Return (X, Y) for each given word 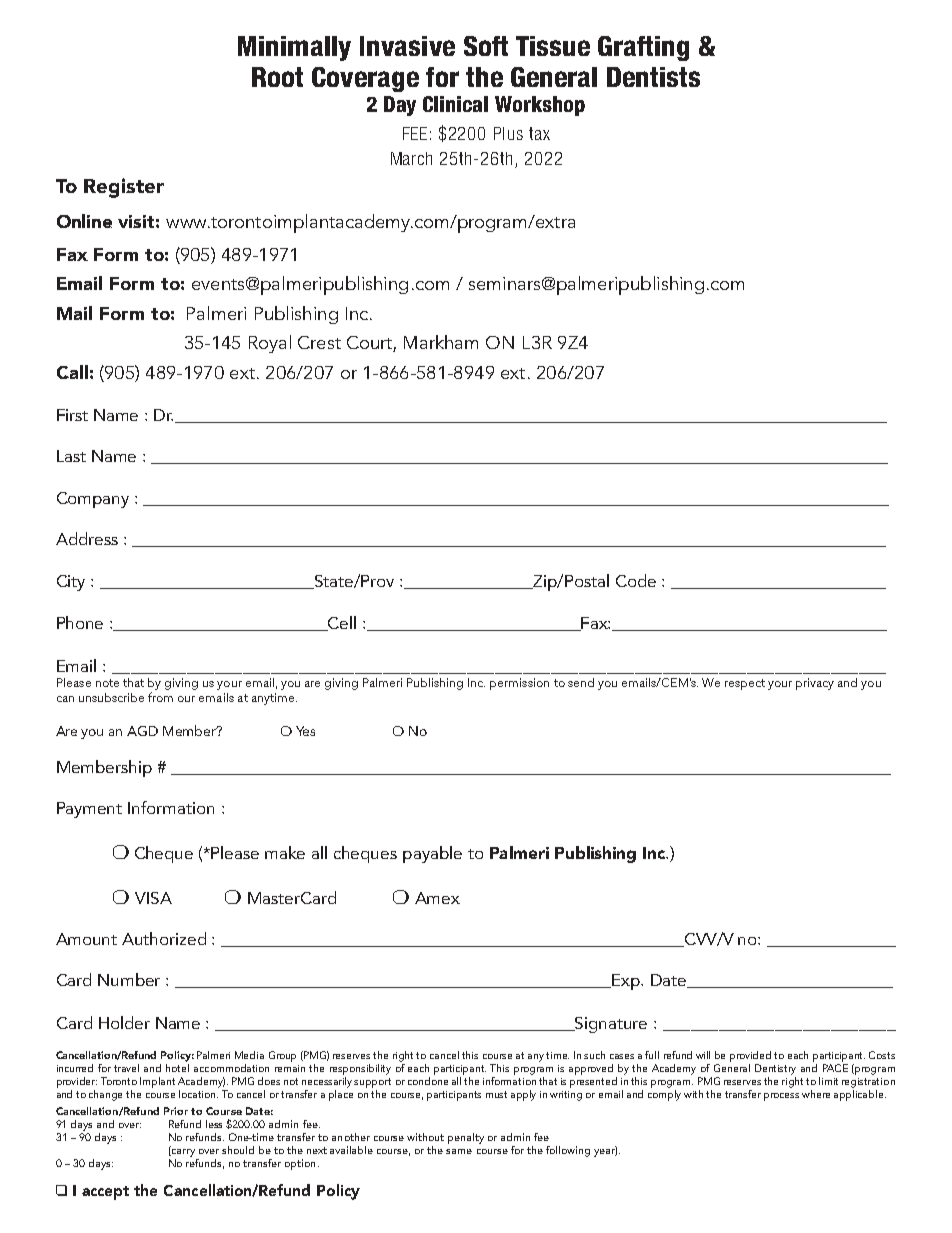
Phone (80, 622)
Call (72, 372)
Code (636, 580)
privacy (815, 684)
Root (277, 77)
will (703, 1055)
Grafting (643, 48)
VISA (153, 898)
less (214, 1124)
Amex (437, 898)
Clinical (455, 104)
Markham (441, 342)
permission (519, 684)
